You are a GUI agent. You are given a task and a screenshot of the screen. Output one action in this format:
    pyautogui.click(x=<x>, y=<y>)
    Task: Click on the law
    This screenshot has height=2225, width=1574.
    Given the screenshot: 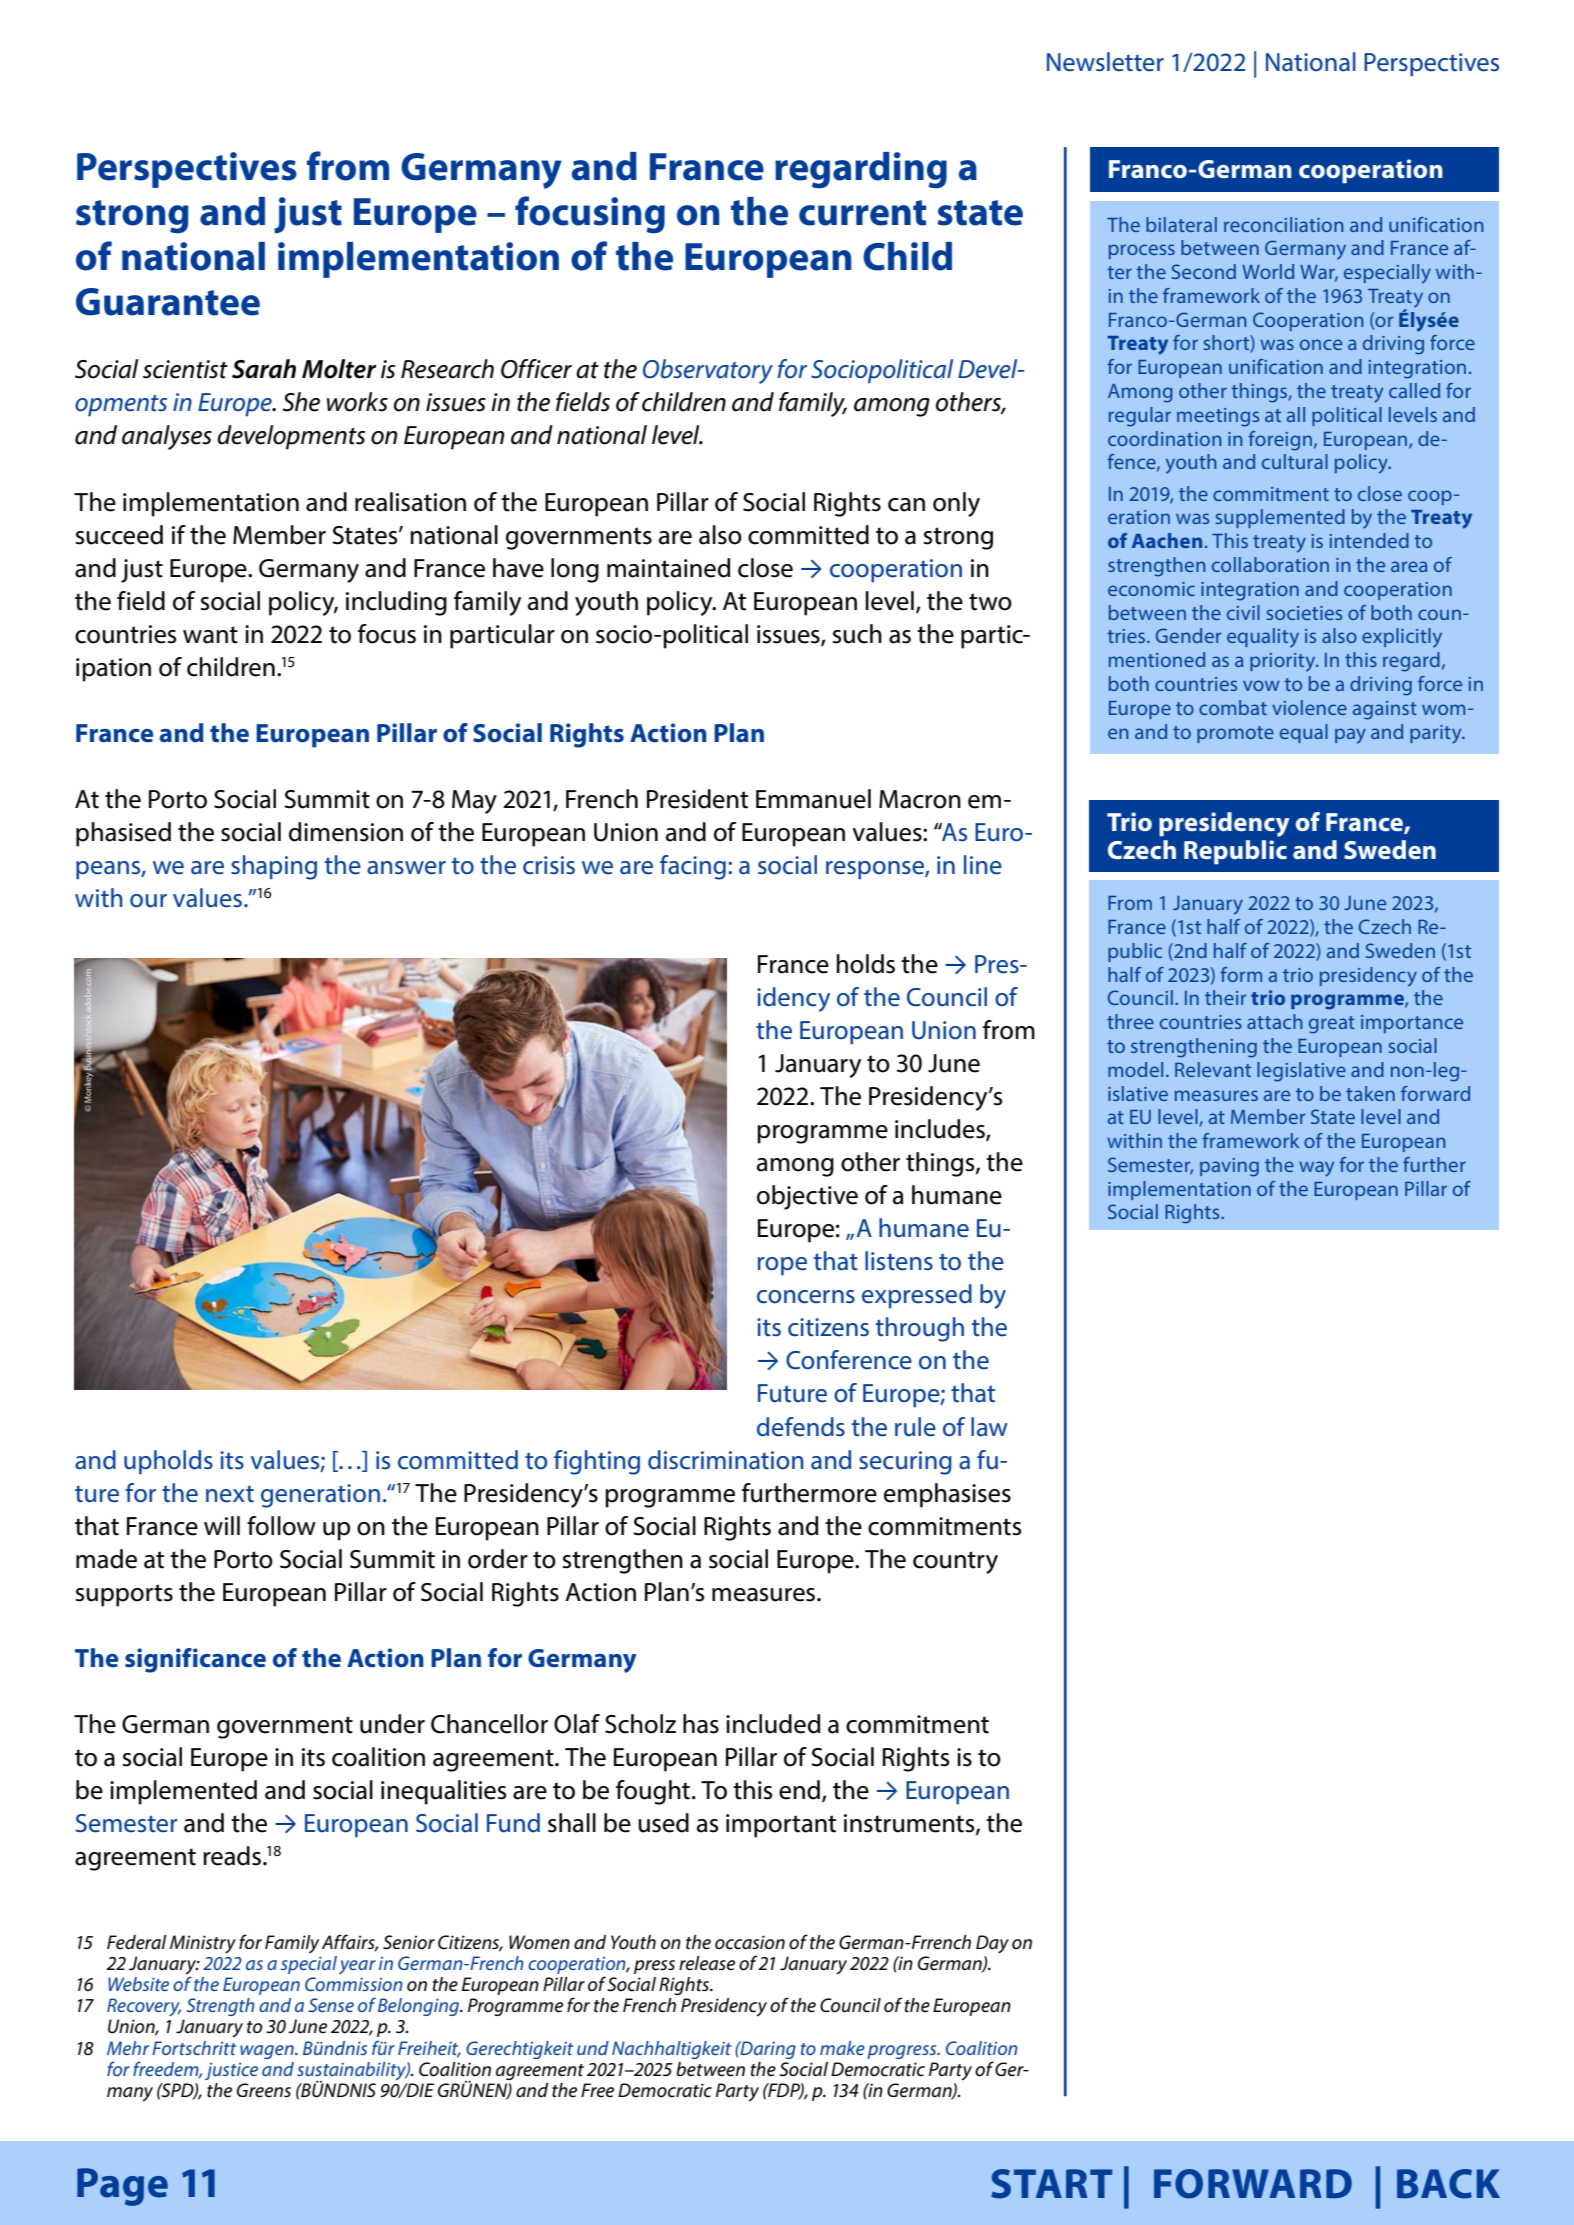 What is the action you would take?
    pyautogui.click(x=989, y=1427)
